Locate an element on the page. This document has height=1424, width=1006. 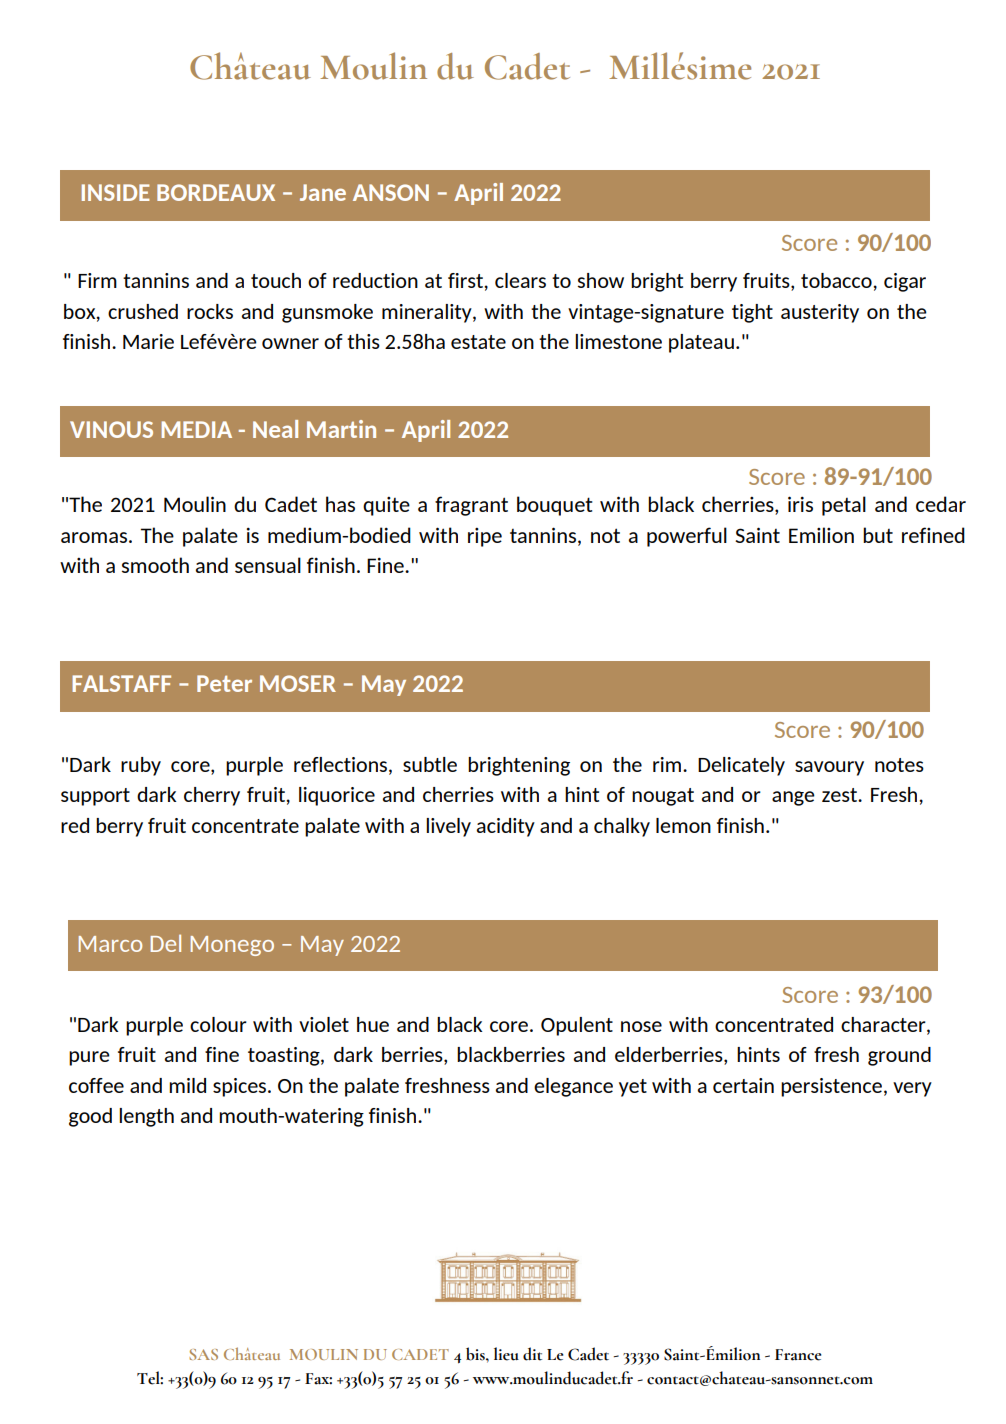
SAS is located at coordinates (203, 1354).
